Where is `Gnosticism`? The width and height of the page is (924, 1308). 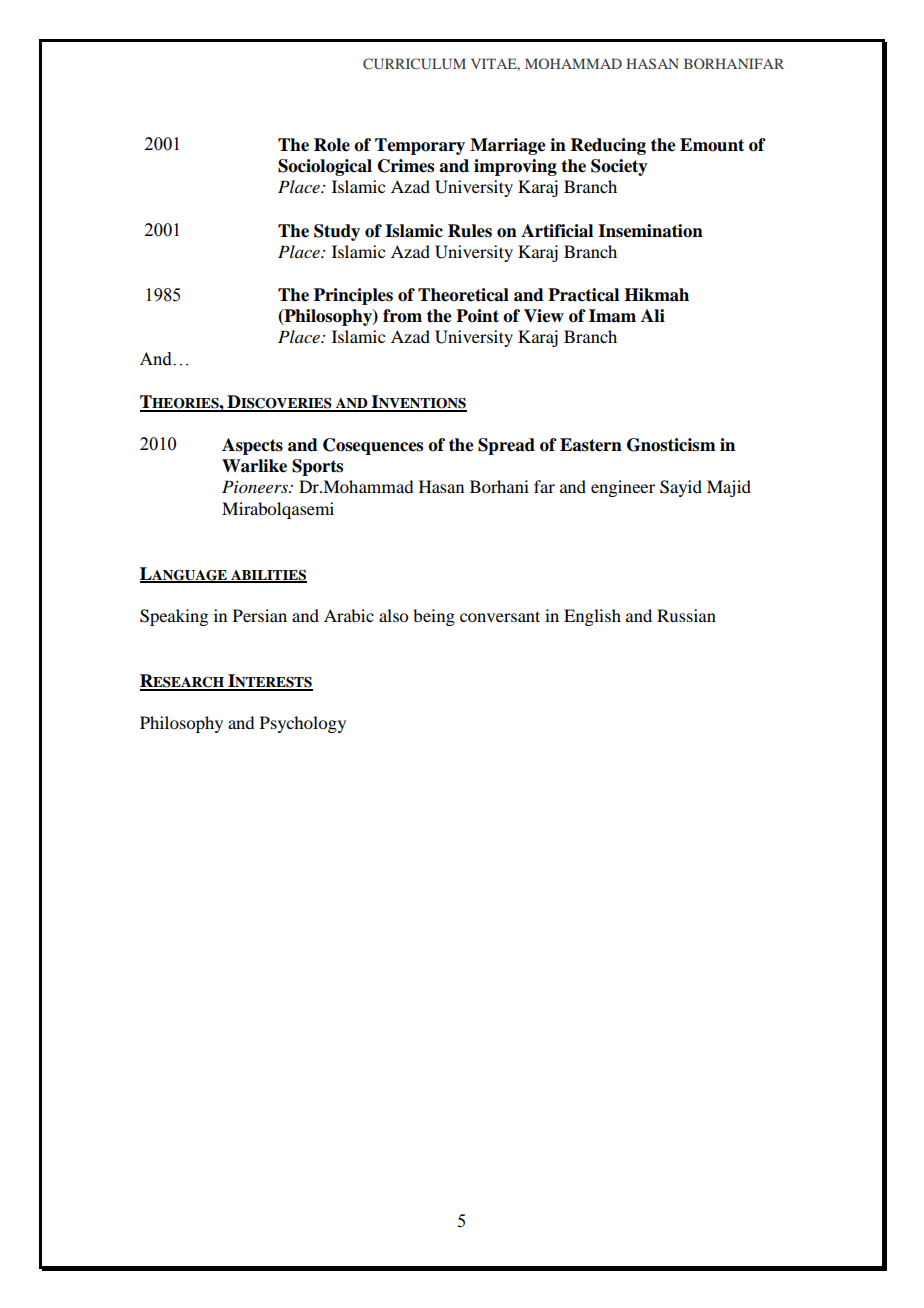
Gnosticism is located at coordinates (671, 445).
